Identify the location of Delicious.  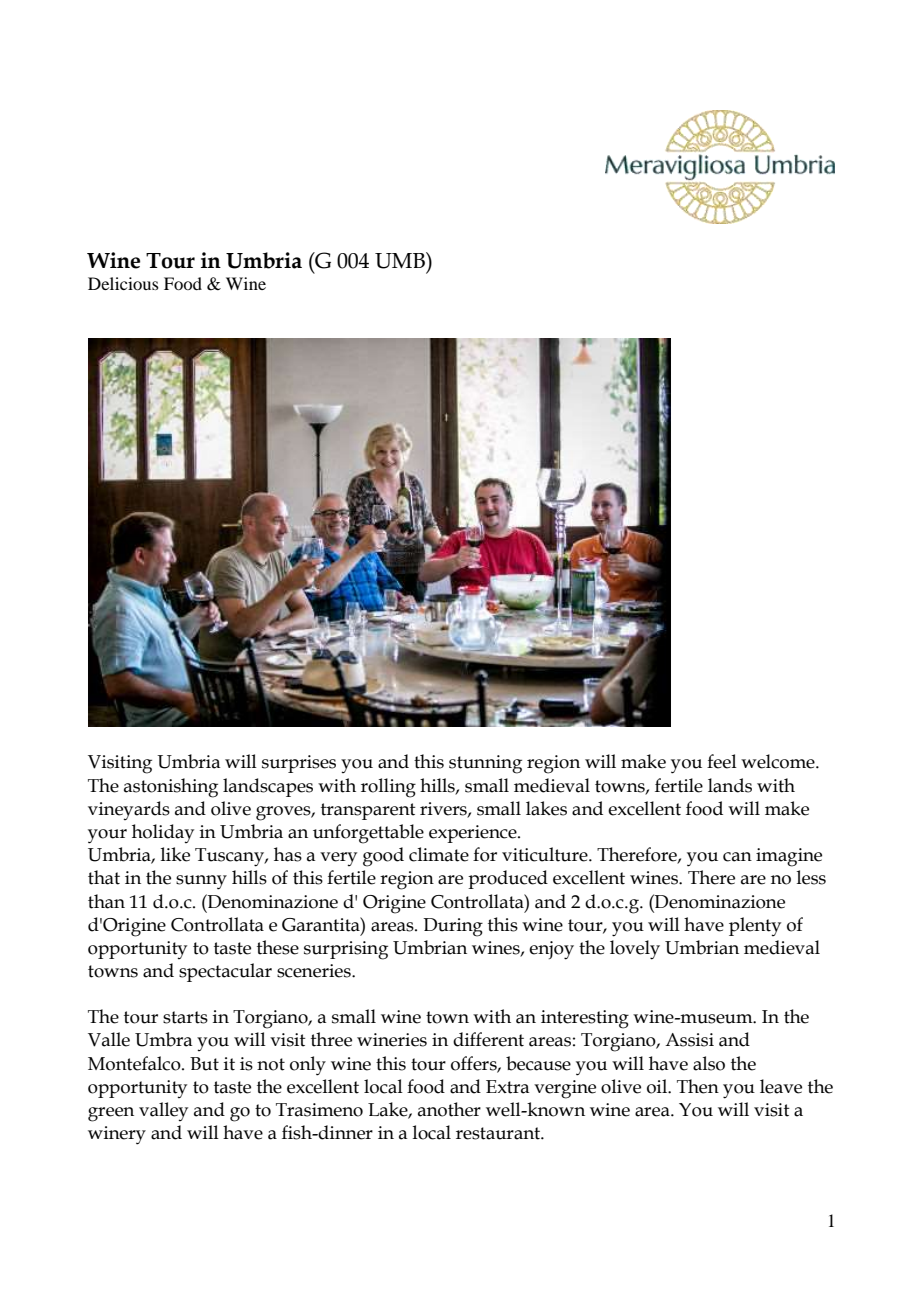
(123, 283).
